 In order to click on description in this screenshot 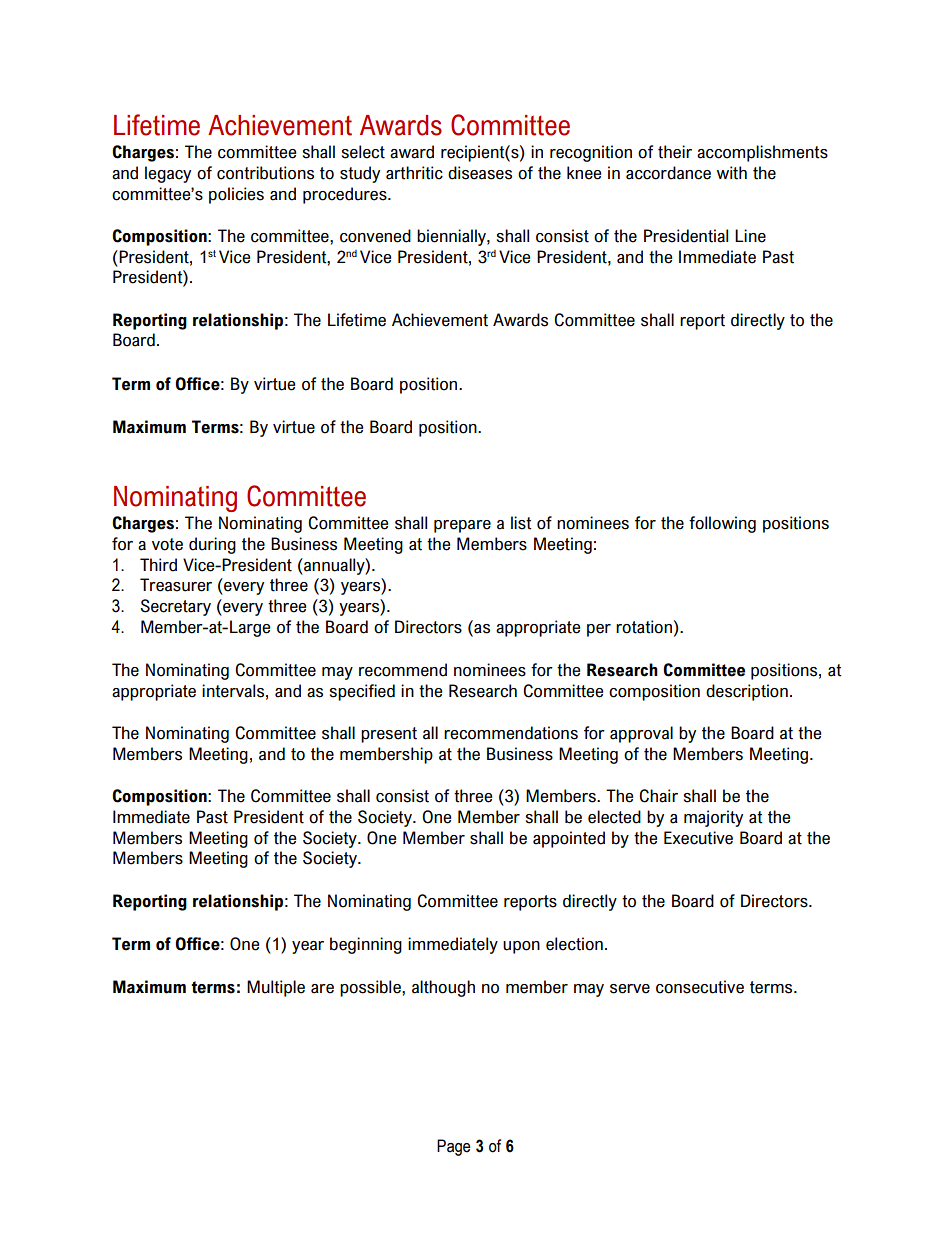, I will do `click(747, 692)`.
